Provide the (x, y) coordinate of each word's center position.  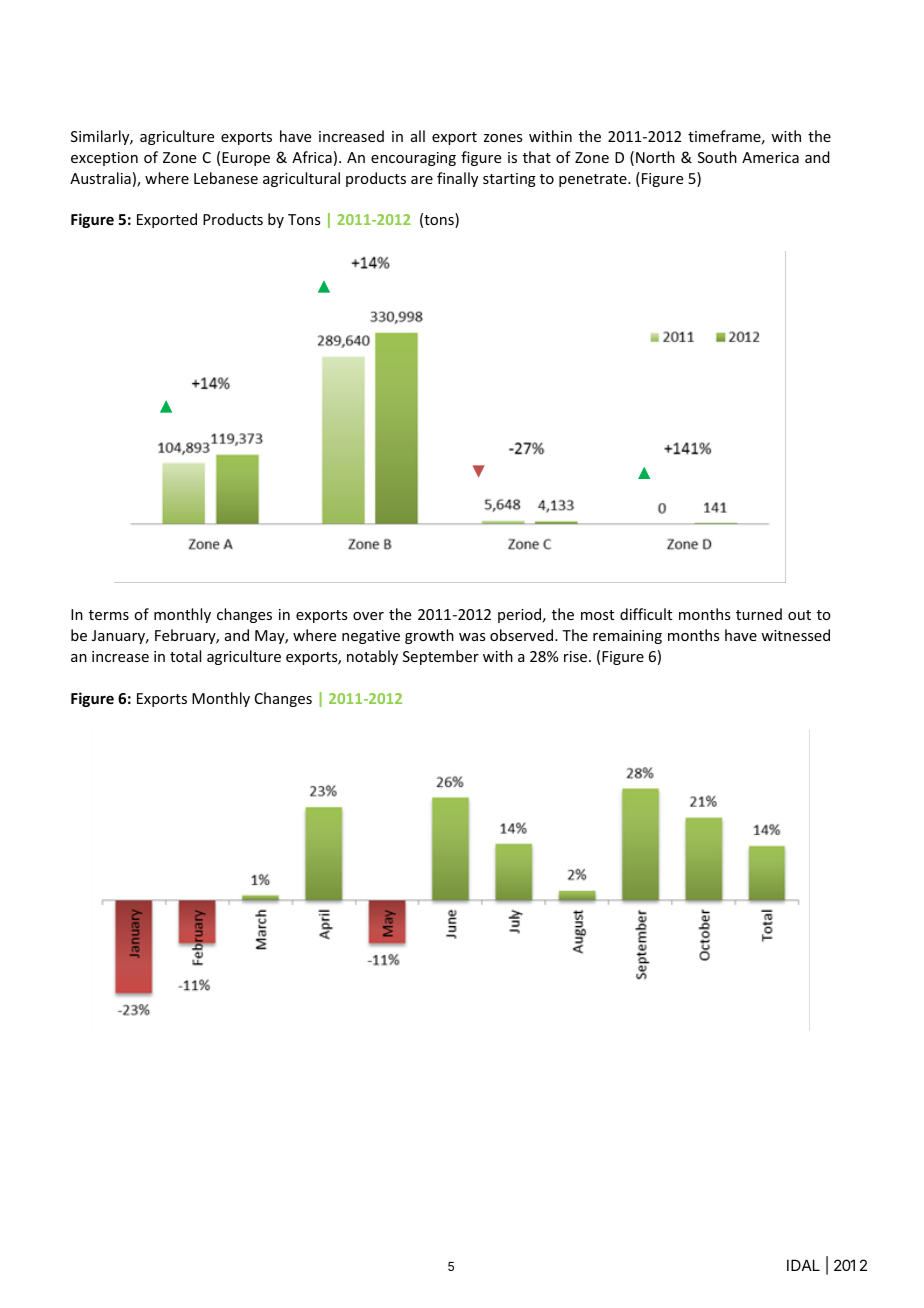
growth (429, 636)
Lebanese (226, 178)
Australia (100, 178)
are (422, 180)
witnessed (795, 635)
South (717, 157)
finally (457, 179)
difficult (646, 614)
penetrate (594, 180)
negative (371, 637)
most (597, 615)
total (185, 656)
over (368, 616)
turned (759, 614)
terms (109, 615)
